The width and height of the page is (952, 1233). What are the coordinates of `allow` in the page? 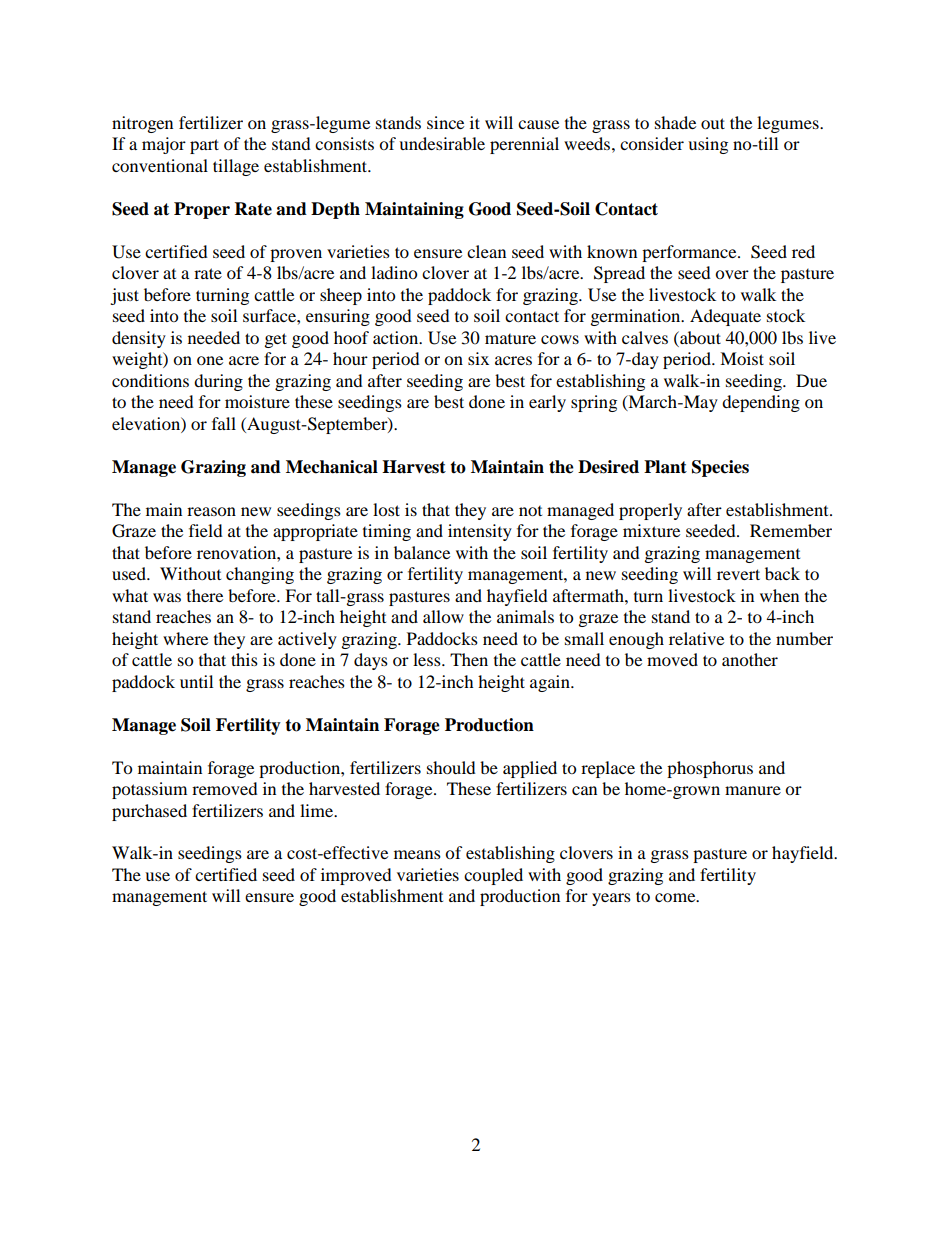 It's located at (443, 616).
